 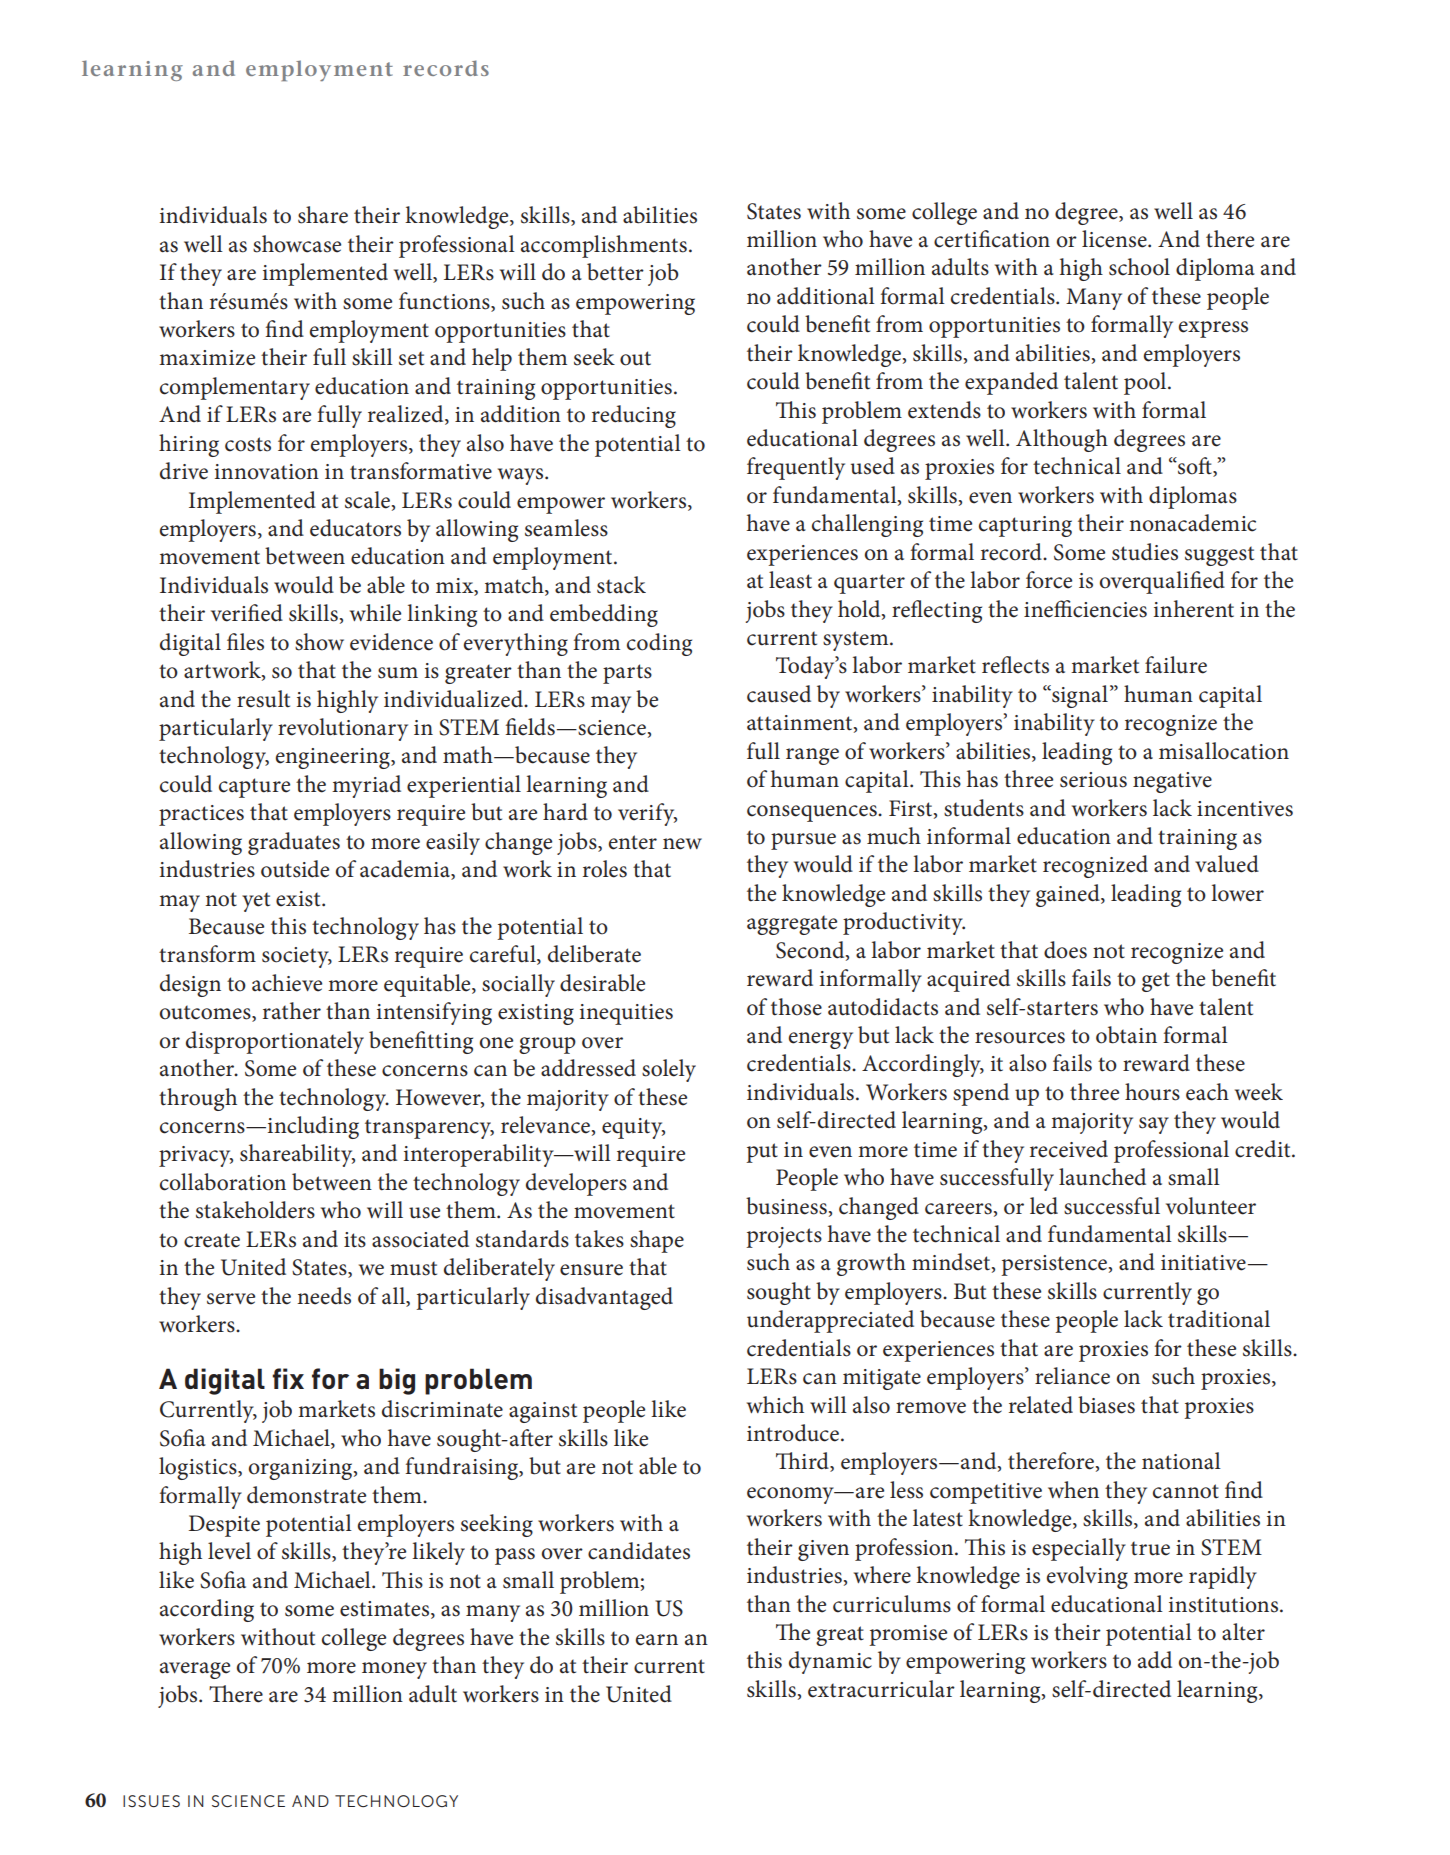 I want to click on dynamic, so click(x=830, y=1662).
